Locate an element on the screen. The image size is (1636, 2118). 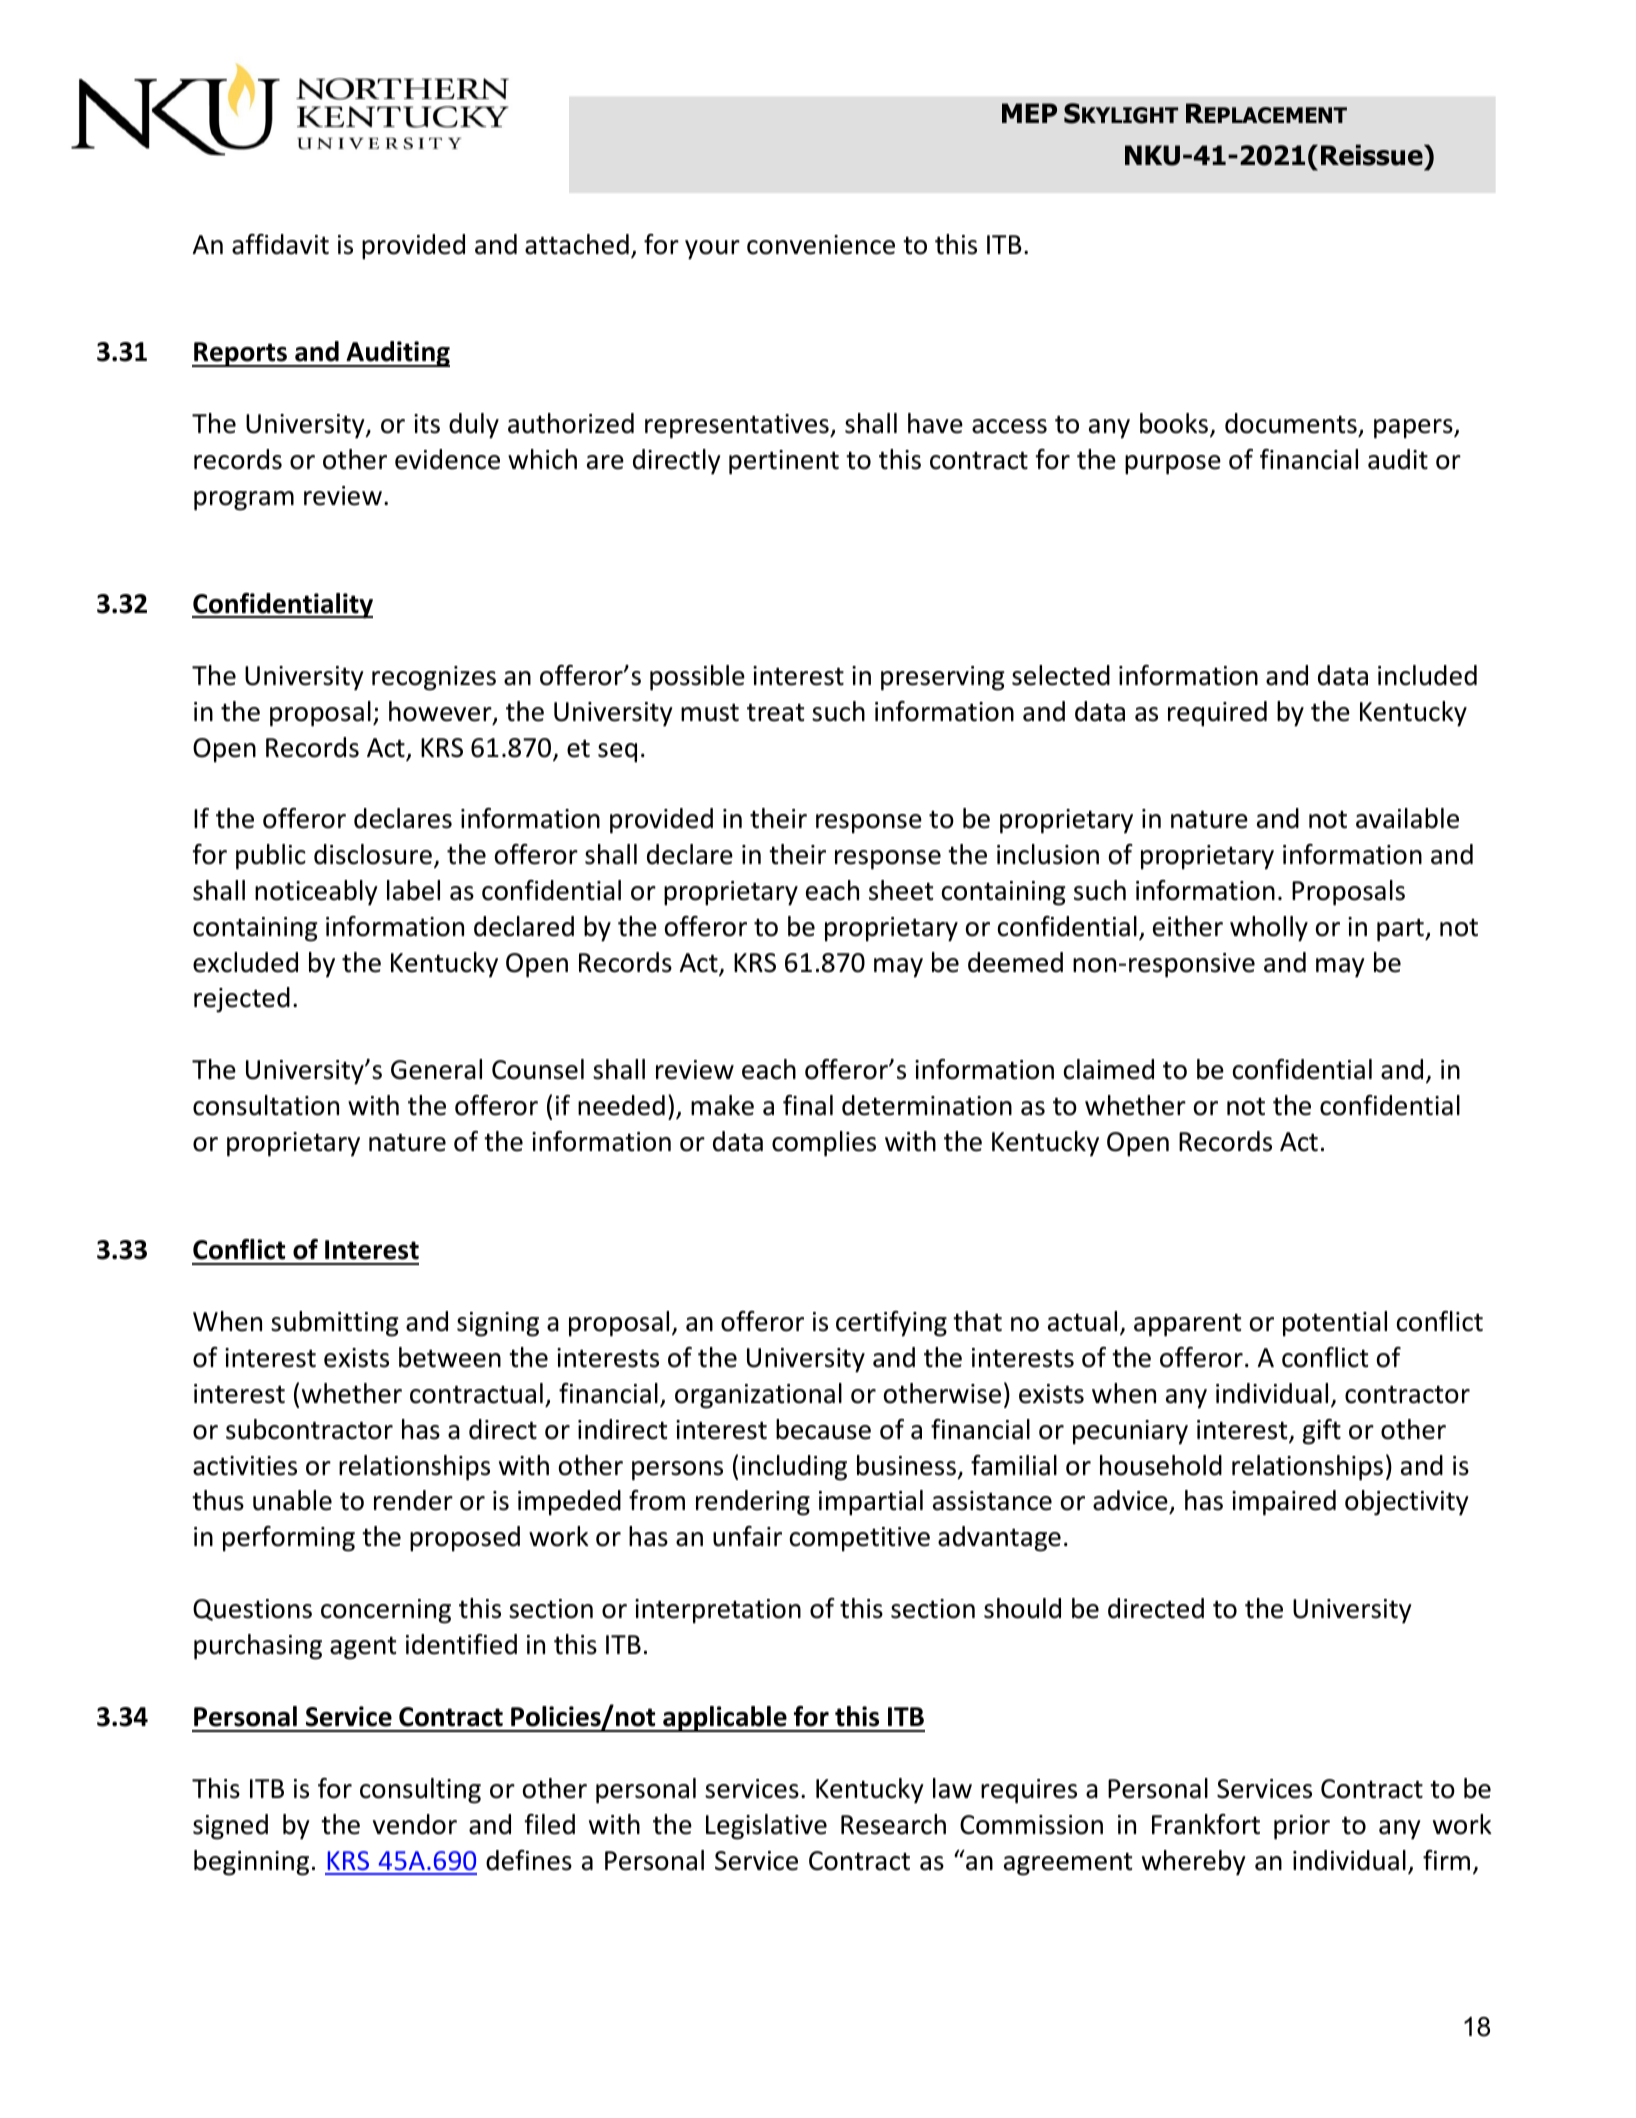
because is located at coordinates (823, 1429).
